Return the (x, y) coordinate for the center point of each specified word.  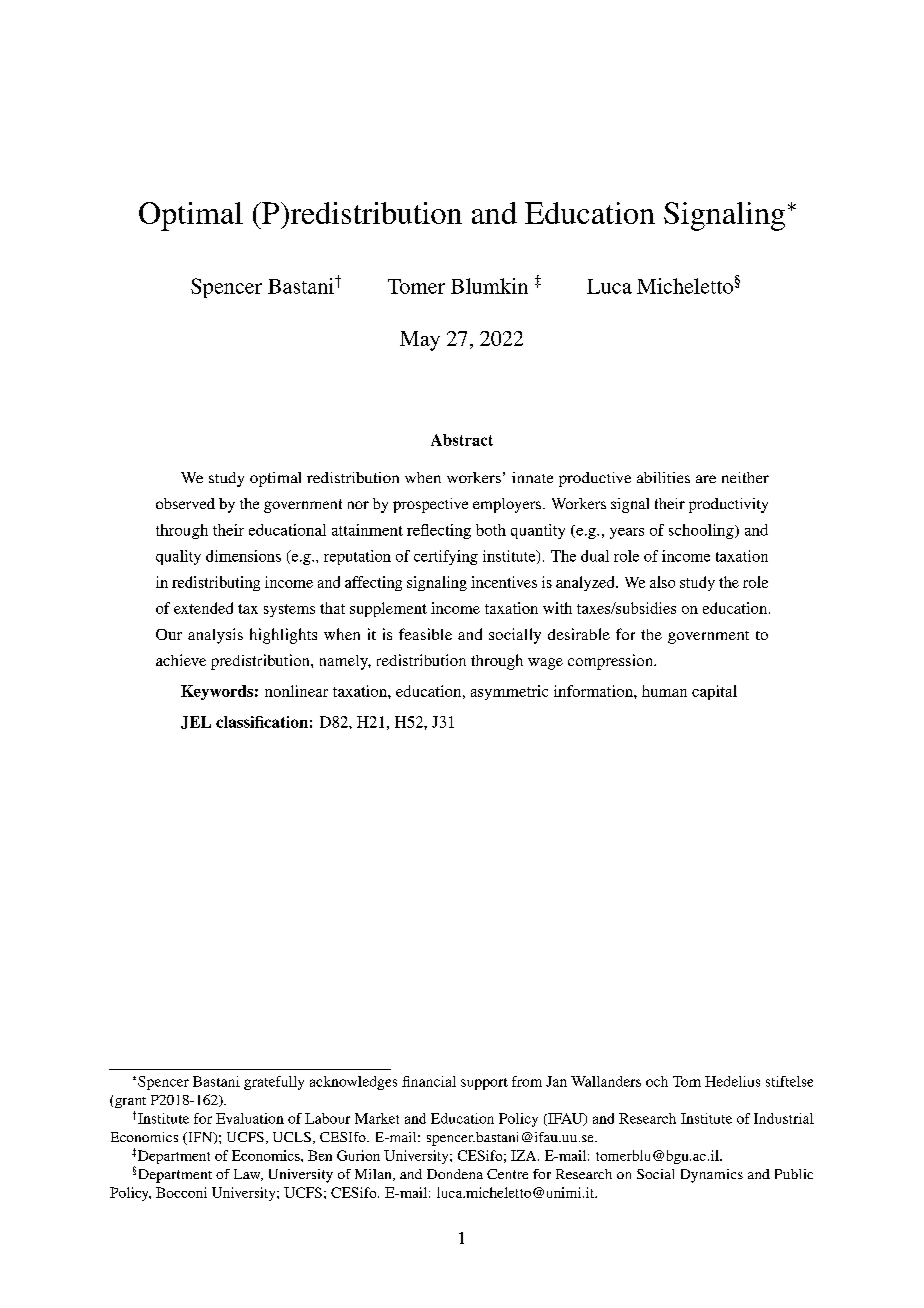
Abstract (462, 440)
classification (262, 722)
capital (714, 692)
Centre (507, 1174)
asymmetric (509, 692)
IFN (200, 1138)
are (706, 479)
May (420, 341)
